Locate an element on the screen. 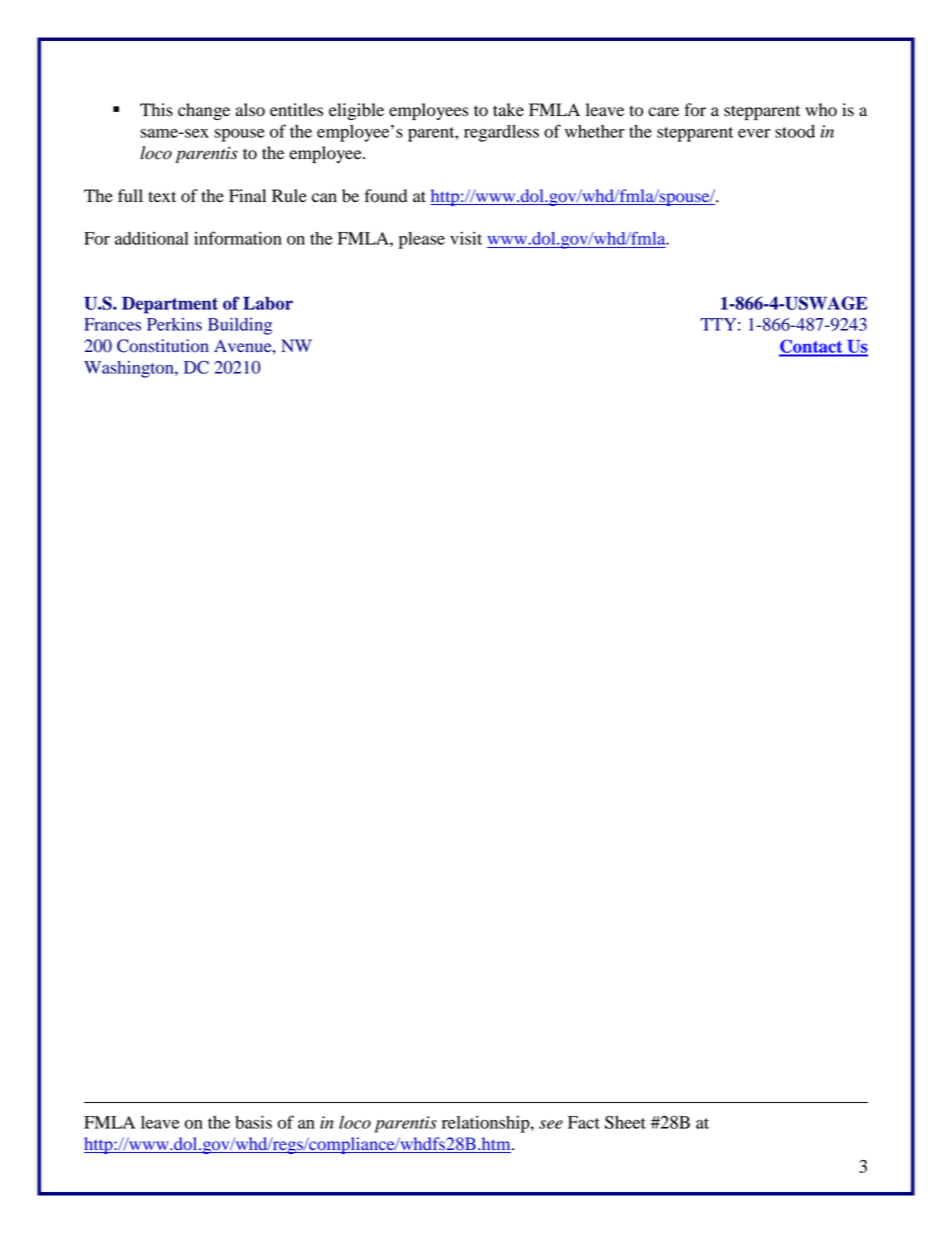 Image resolution: width=952 pixels, height=1233 pixels. Washington is located at coordinates (130, 369).
